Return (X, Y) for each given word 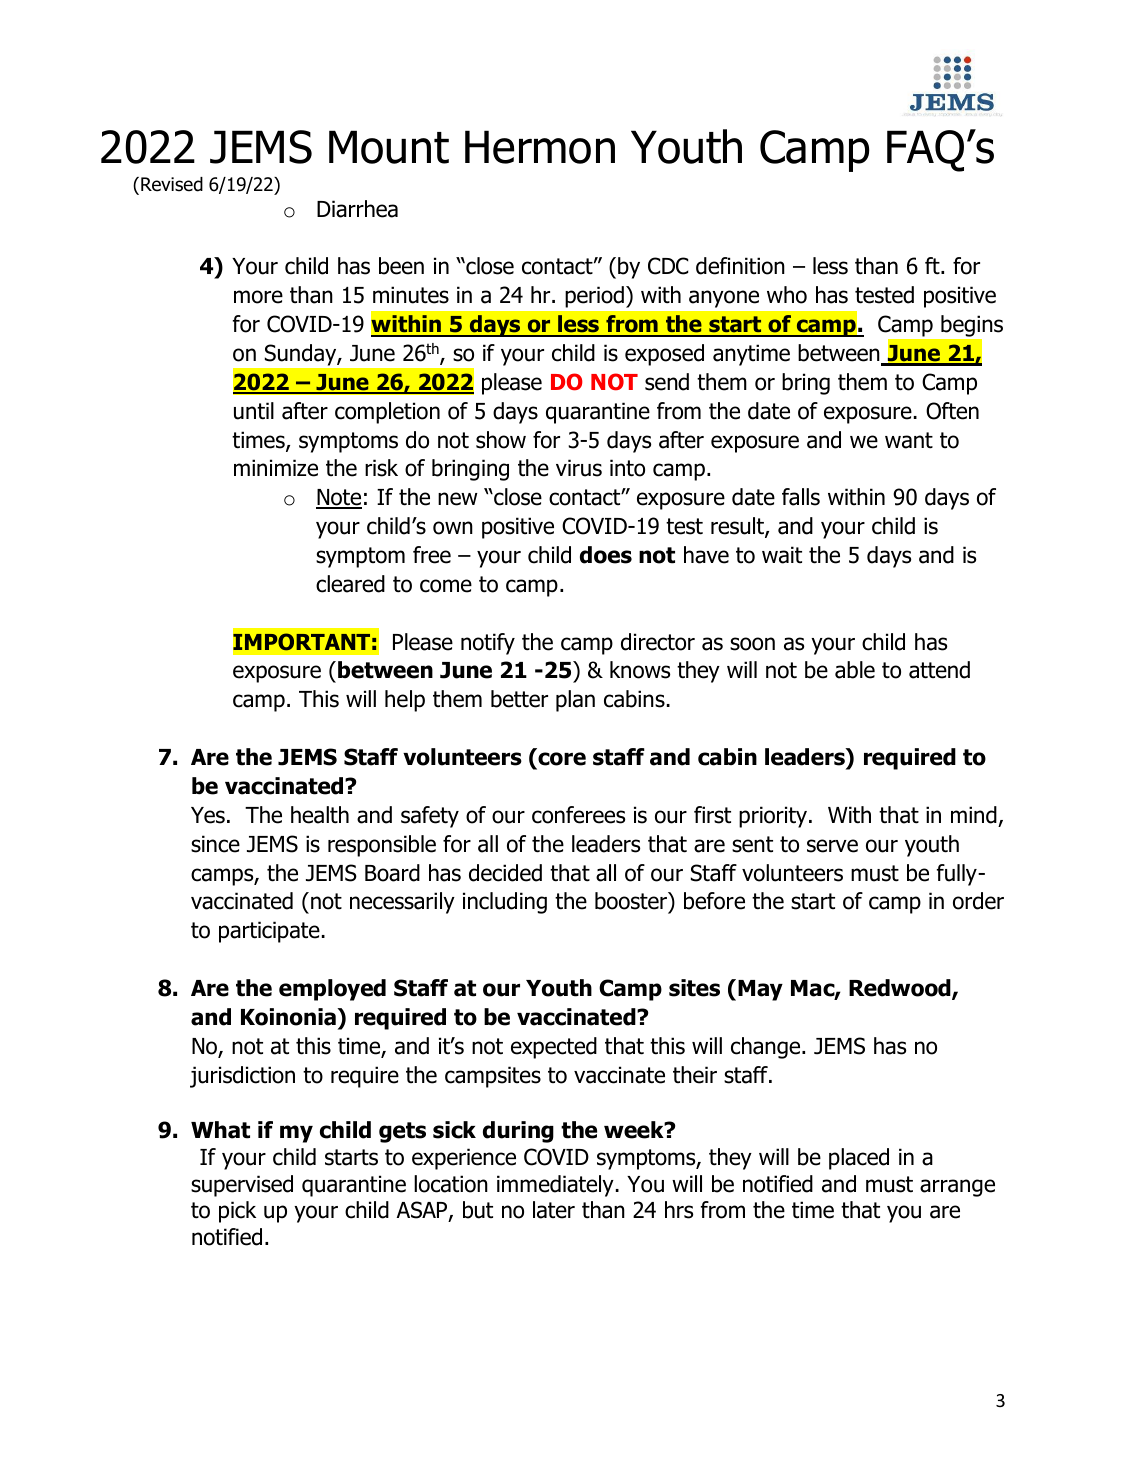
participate (269, 932)
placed (859, 1159)
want (909, 440)
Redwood (901, 989)
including (505, 903)
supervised (242, 1186)
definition (740, 266)
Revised (172, 184)
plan (575, 701)
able (855, 670)
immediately (555, 1186)
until (254, 411)
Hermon (540, 147)
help (405, 701)
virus (579, 468)
